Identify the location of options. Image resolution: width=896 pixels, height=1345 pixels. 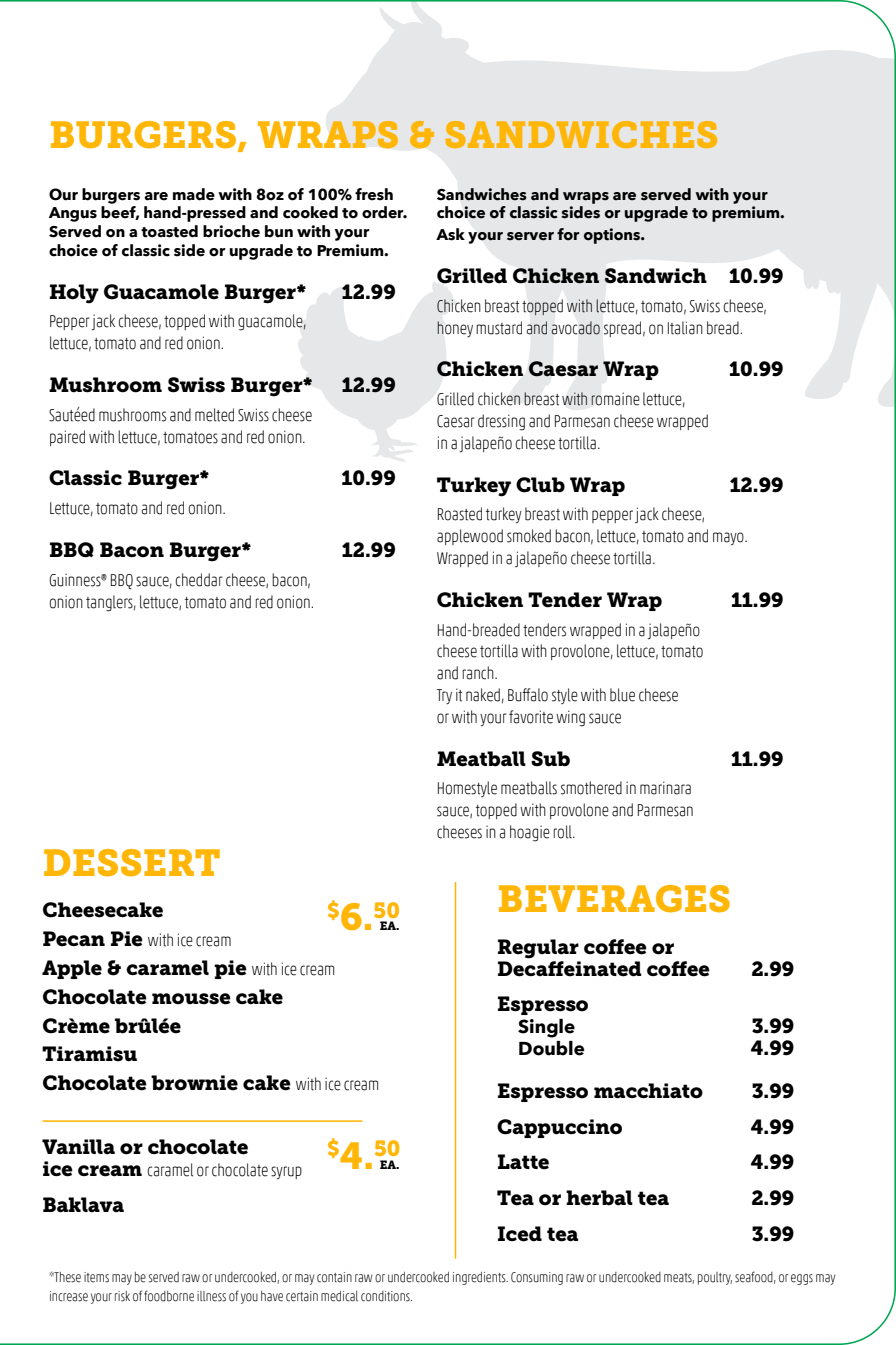
(613, 236).
